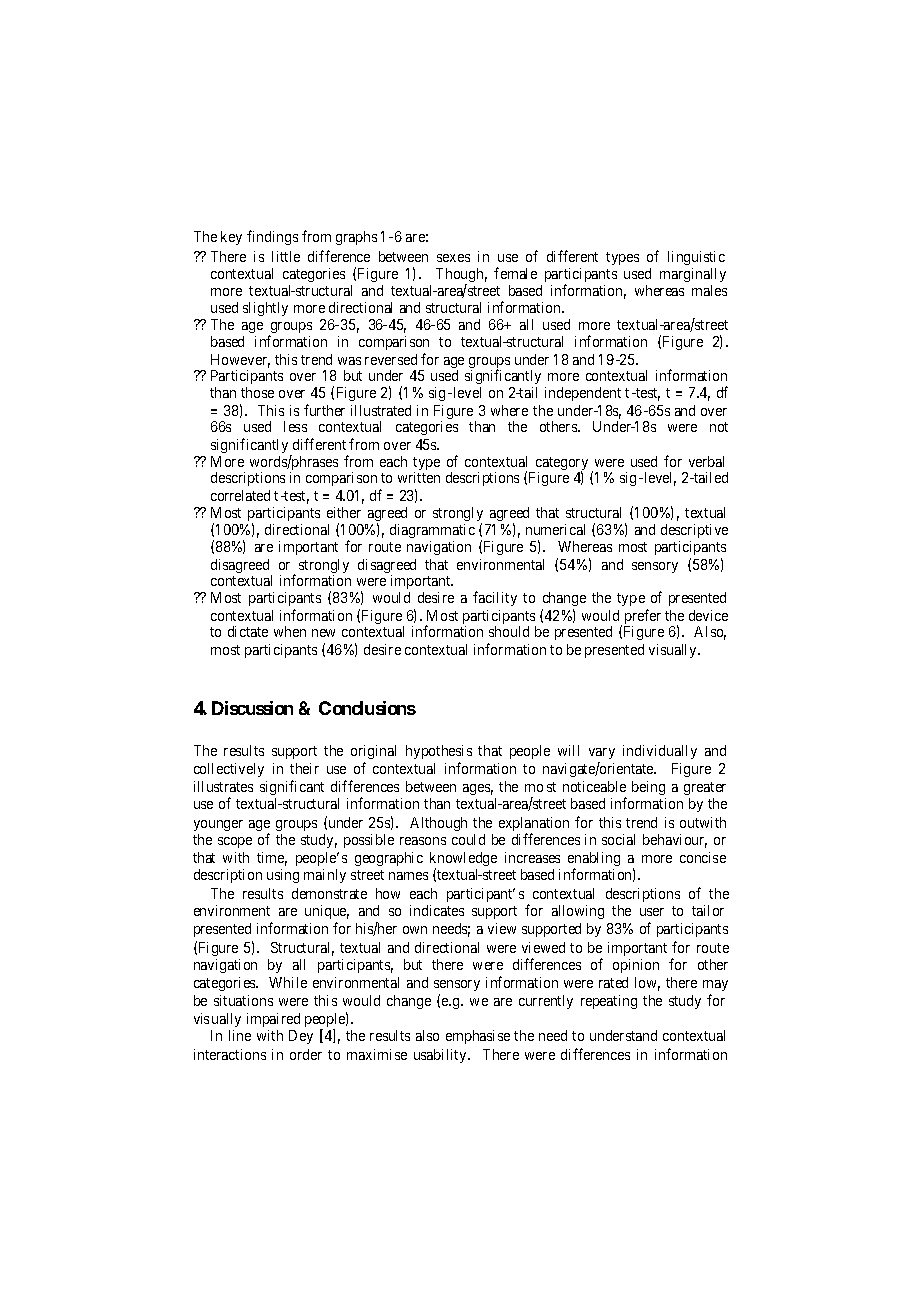  I want to click on sexes, so click(453, 258).
